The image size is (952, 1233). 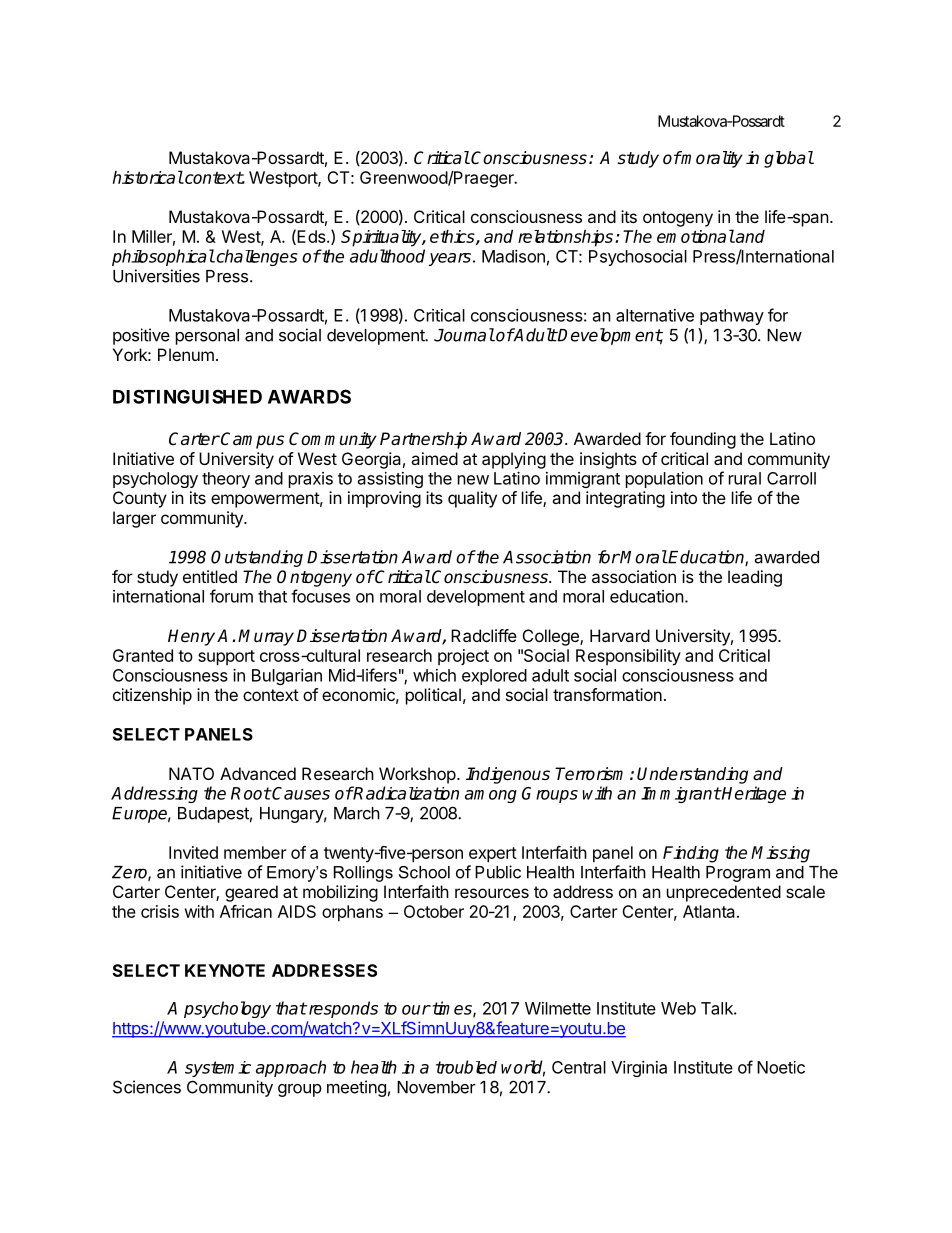 What do you see at coordinates (738, 874) in the screenshot?
I see `Program` at bounding box center [738, 874].
